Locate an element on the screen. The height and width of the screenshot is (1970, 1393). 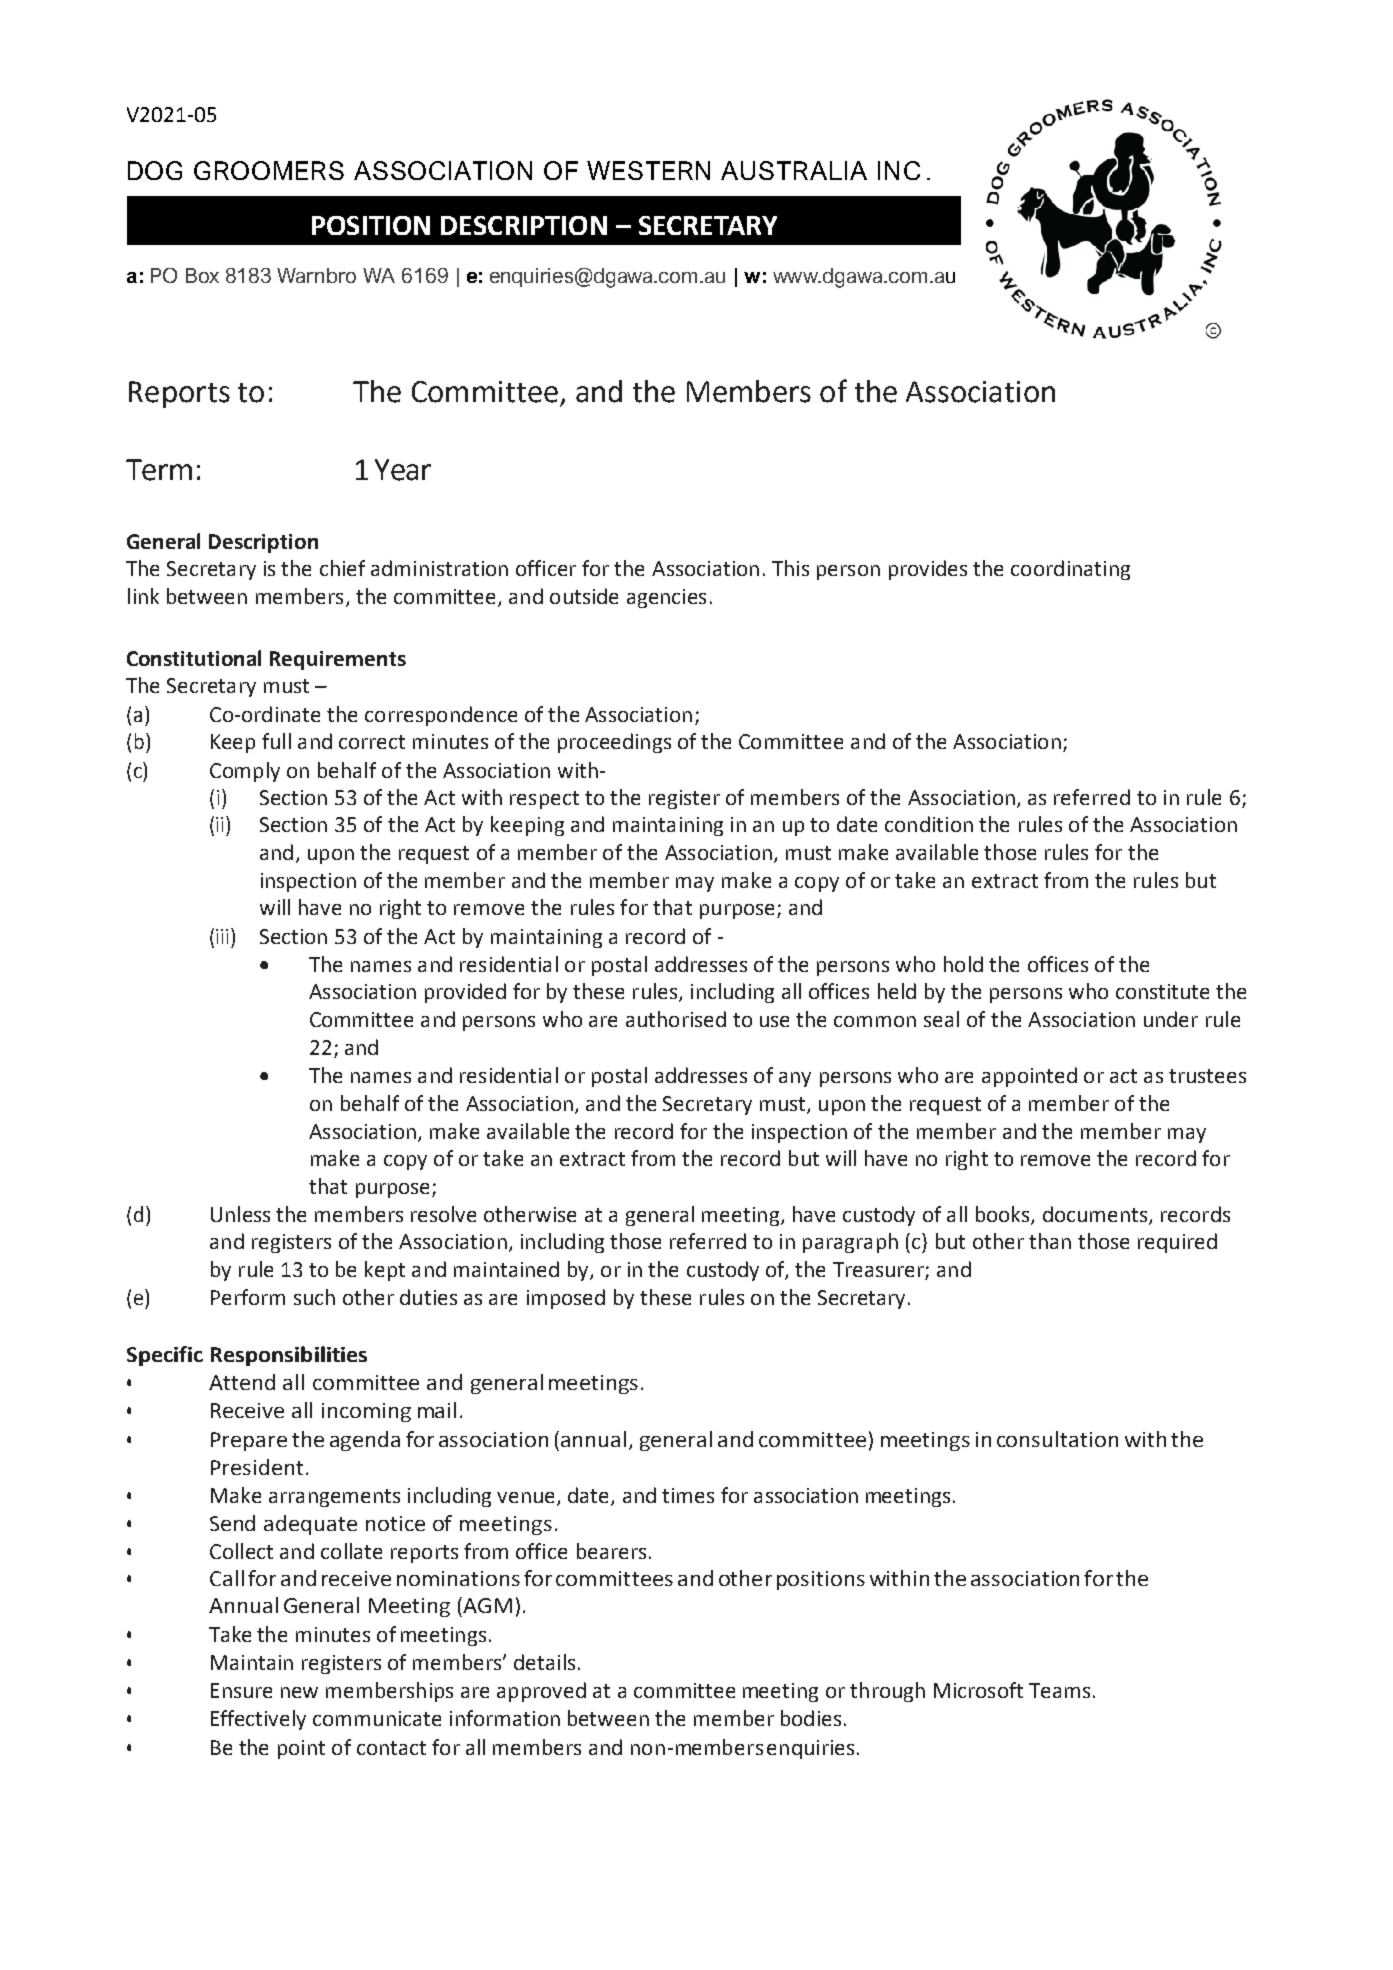
iii is located at coordinates (222, 936).
